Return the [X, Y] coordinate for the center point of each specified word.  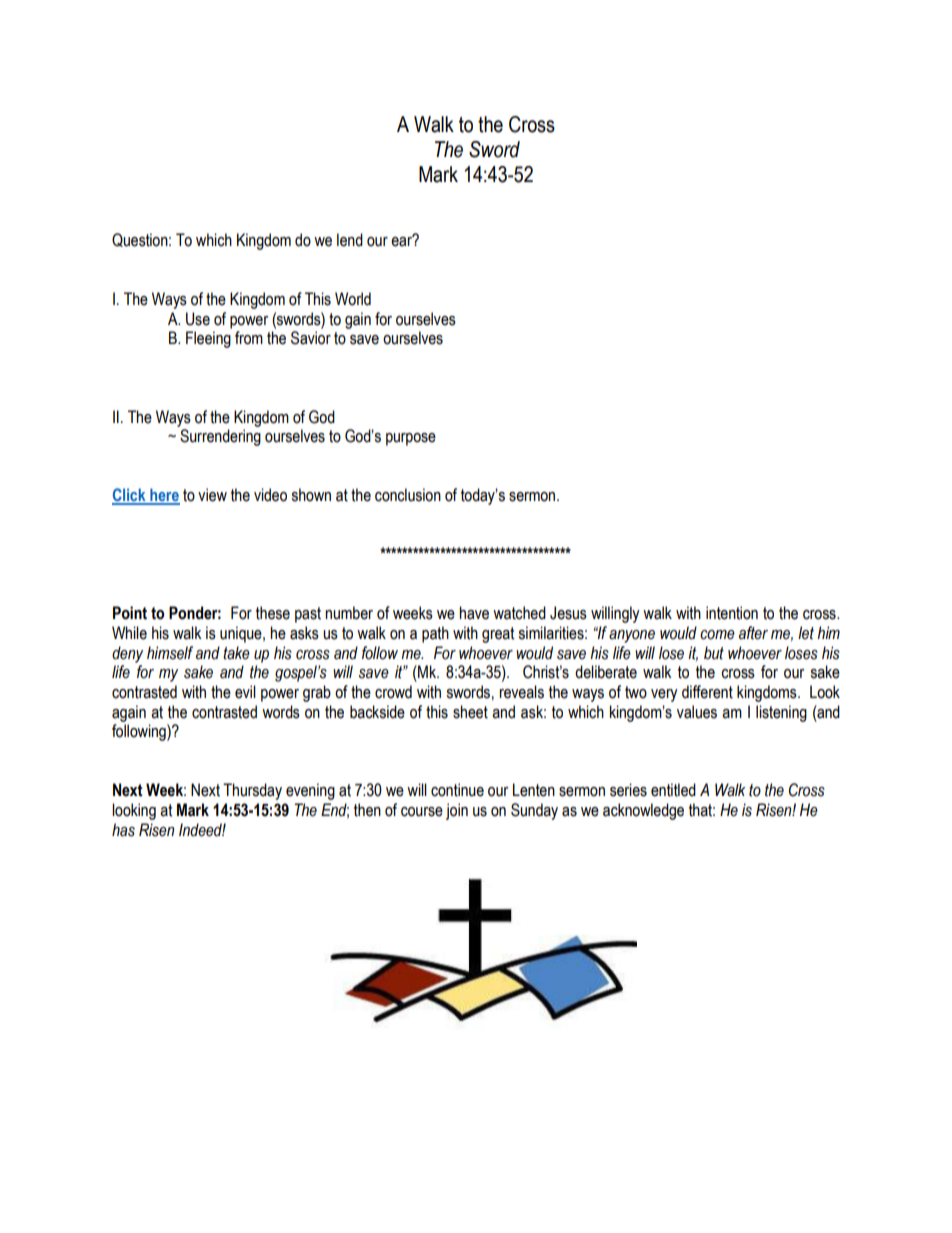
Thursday [252, 791]
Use [198, 319]
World [353, 299]
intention [732, 613]
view [212, 495]
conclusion [408, 495]
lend [350, 240]
